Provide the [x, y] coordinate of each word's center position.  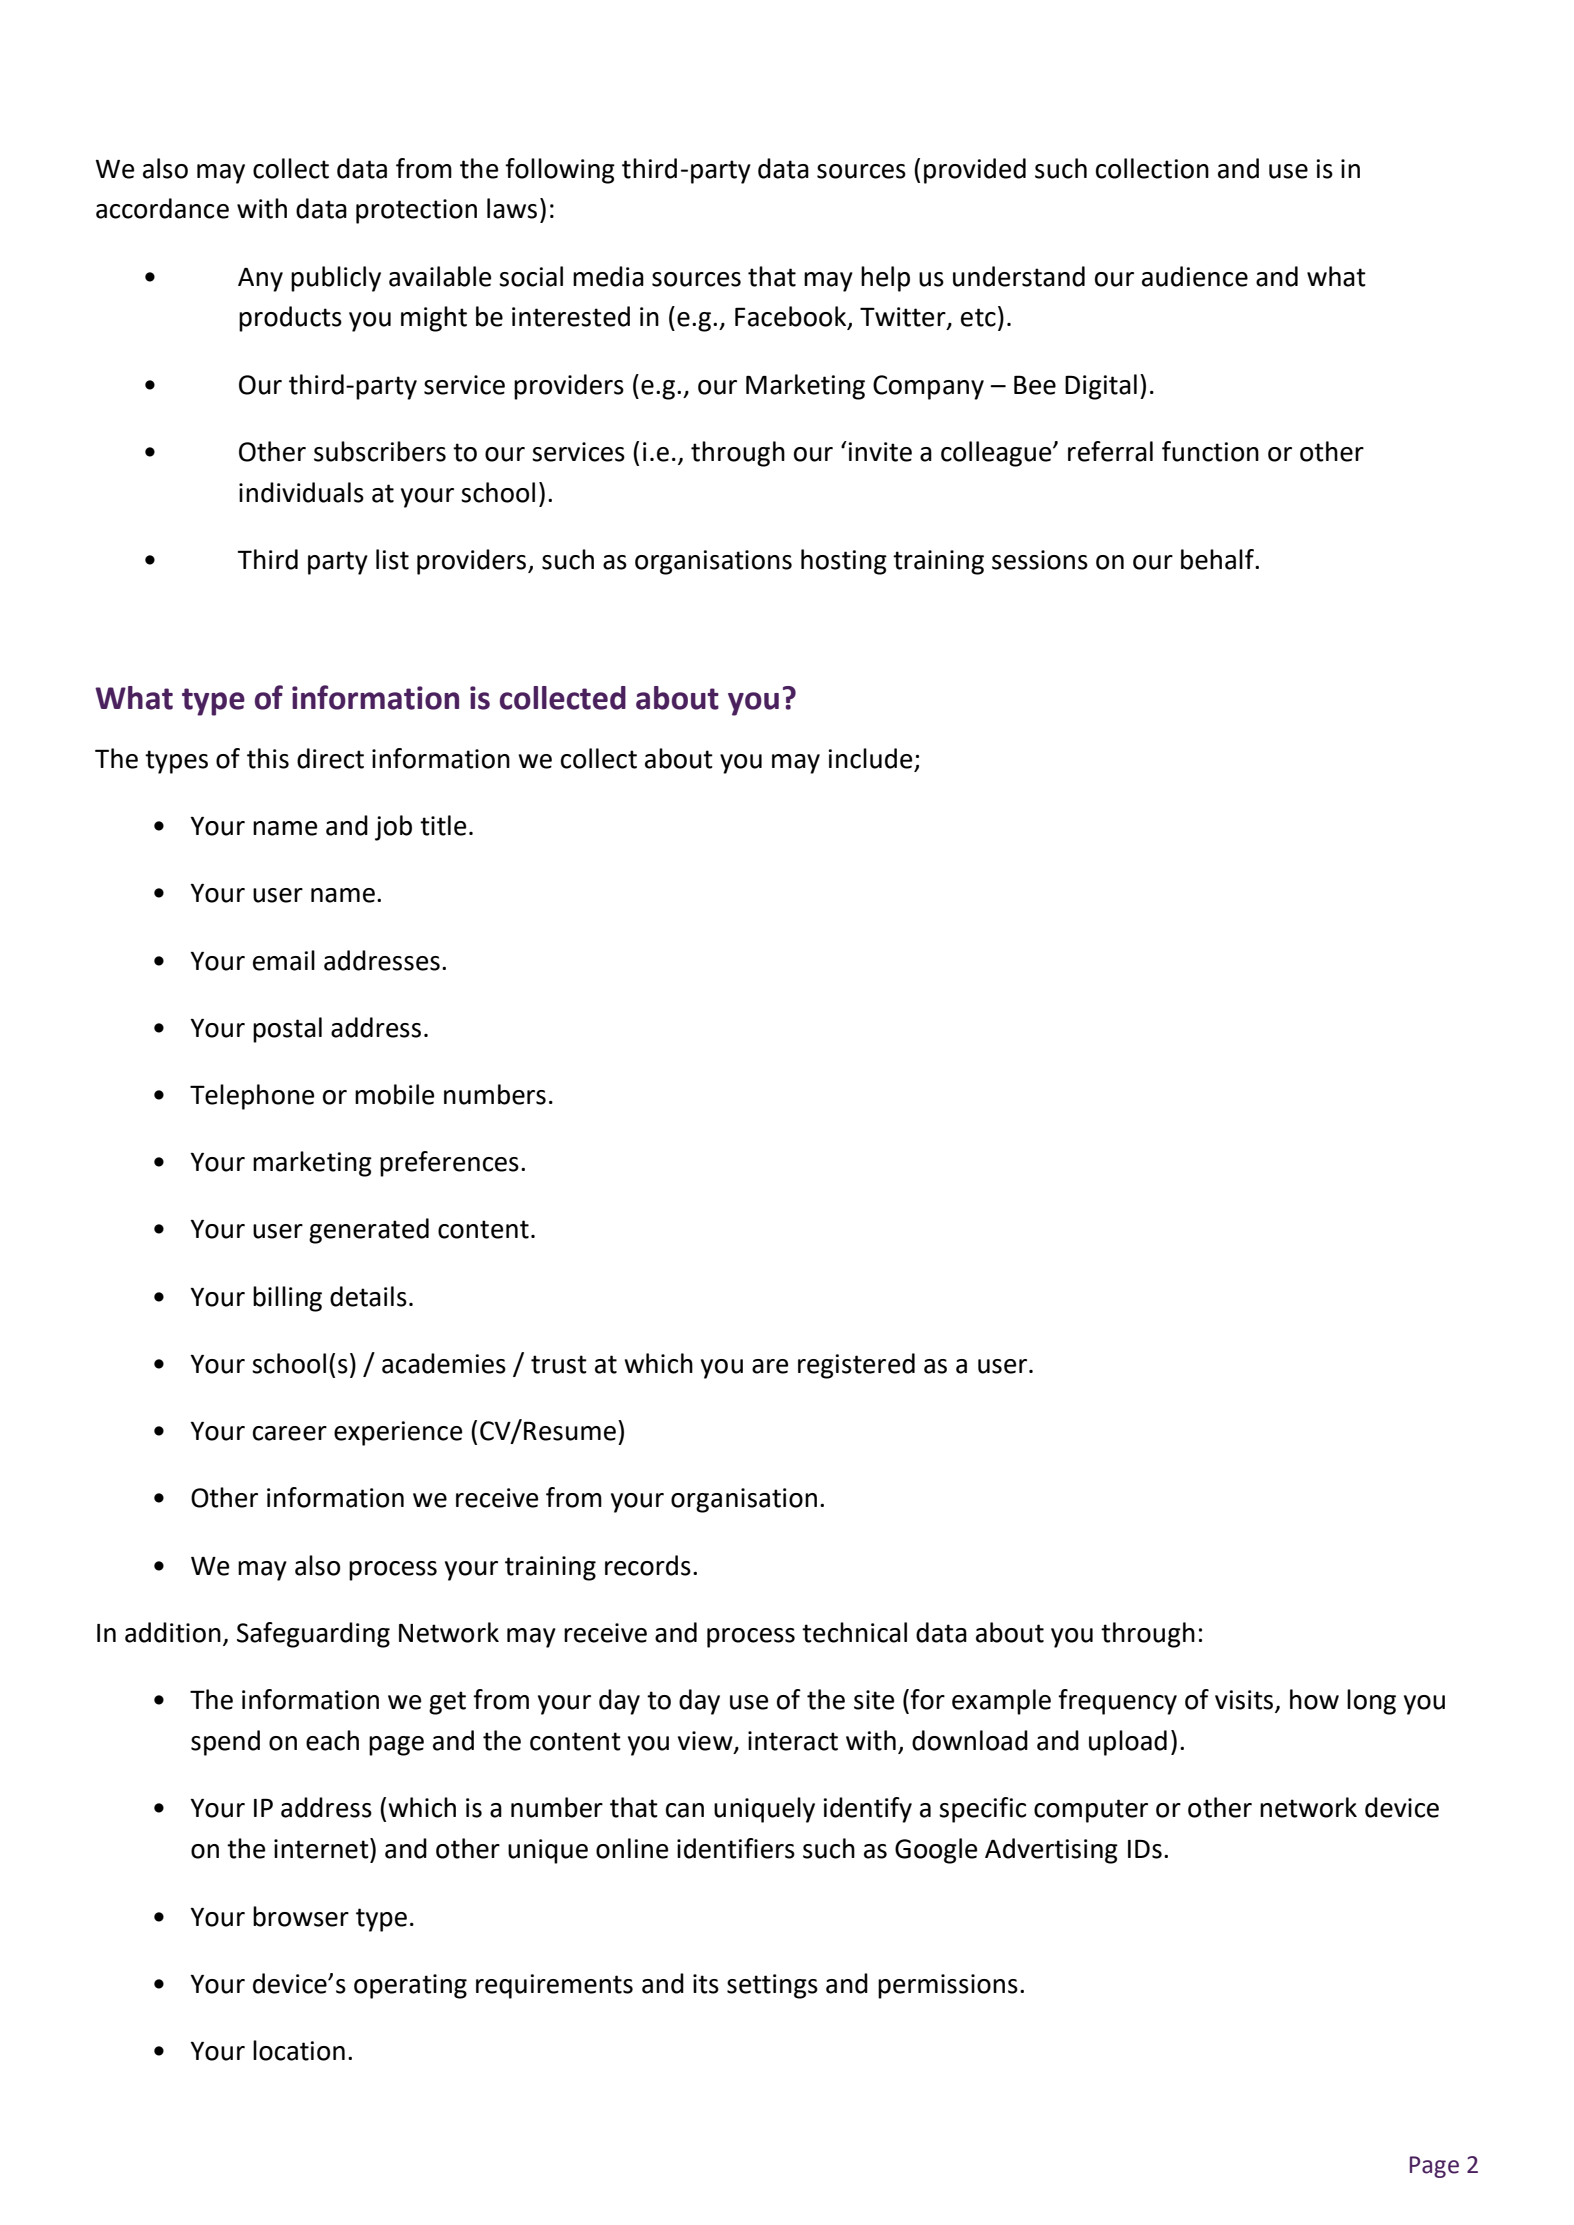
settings [772, 1986]
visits [1245, 1701]
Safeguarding [313, 1635]
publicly [336, 279]
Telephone [252, 1097]
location [299, 2050]
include [870, 758]
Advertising [1051, 1851]
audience [1195, 276]
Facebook [792, 317]
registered [856, 1366]
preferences [449, 1164]
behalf [1218, 559]
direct [330, 758]
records [648, 1565]
